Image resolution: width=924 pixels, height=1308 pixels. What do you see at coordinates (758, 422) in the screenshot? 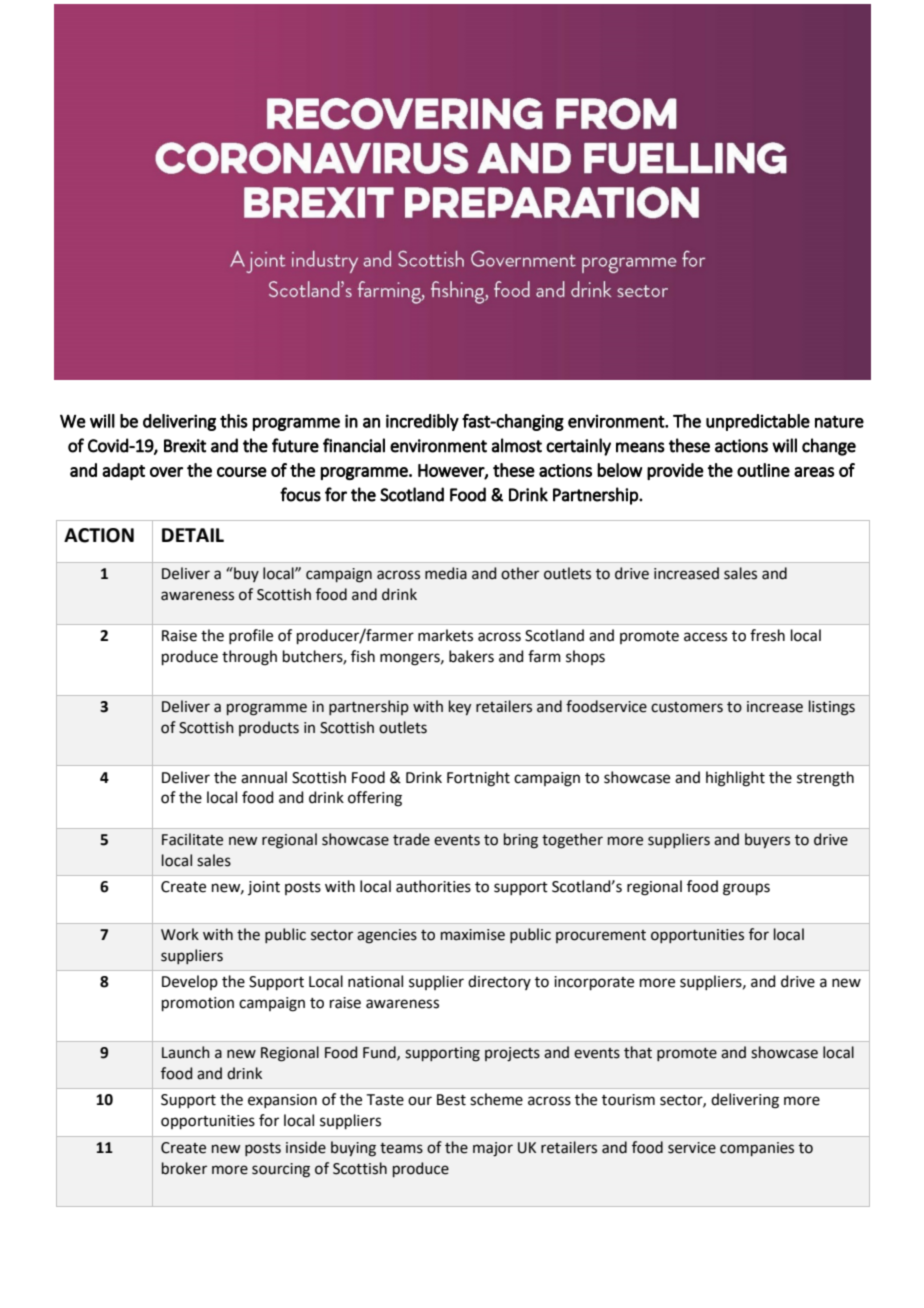
I see `unpredictable` at bounding box center [758, 422].
